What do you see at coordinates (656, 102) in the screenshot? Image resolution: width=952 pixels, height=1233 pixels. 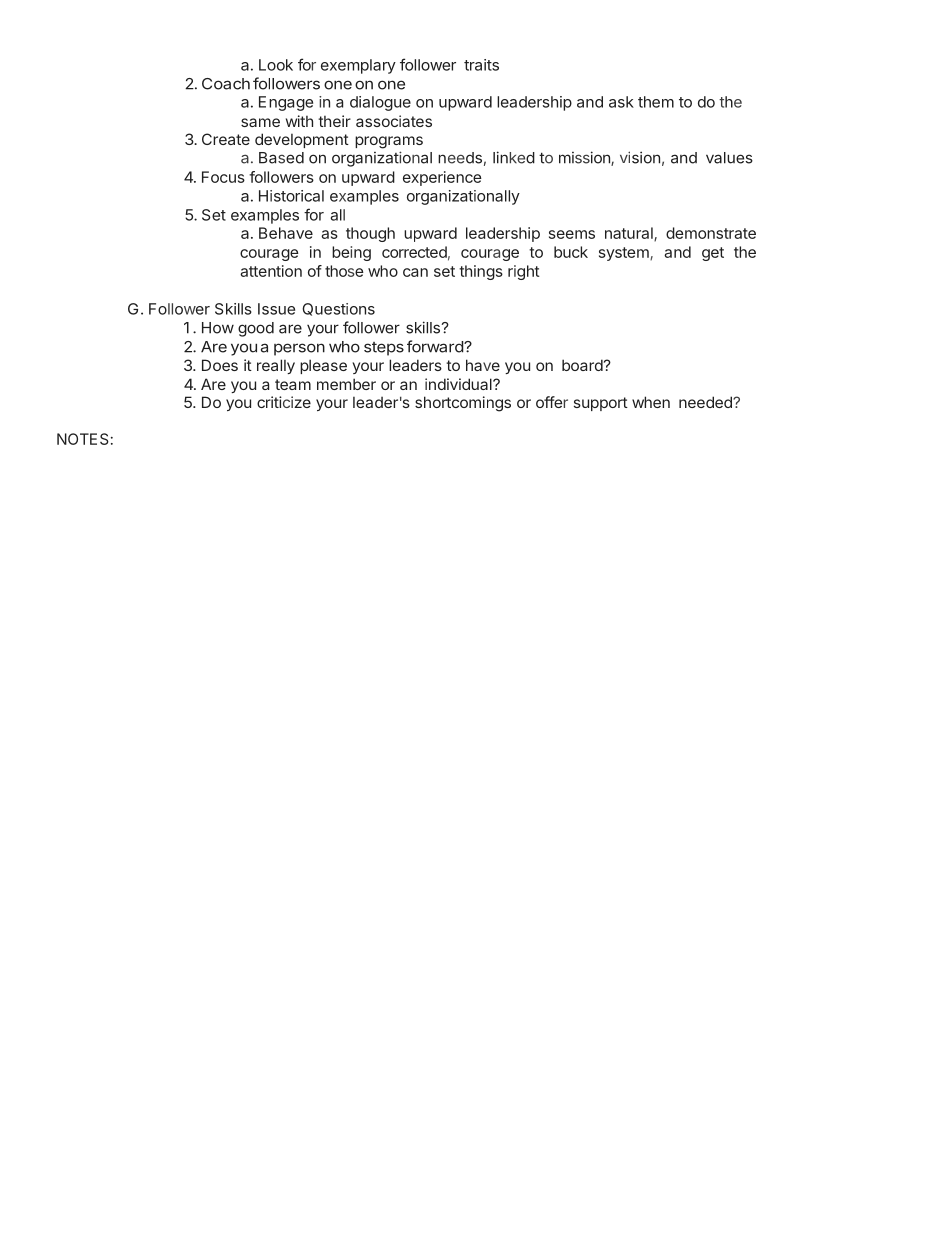 I see `them` at bounding box center [656, 102].
